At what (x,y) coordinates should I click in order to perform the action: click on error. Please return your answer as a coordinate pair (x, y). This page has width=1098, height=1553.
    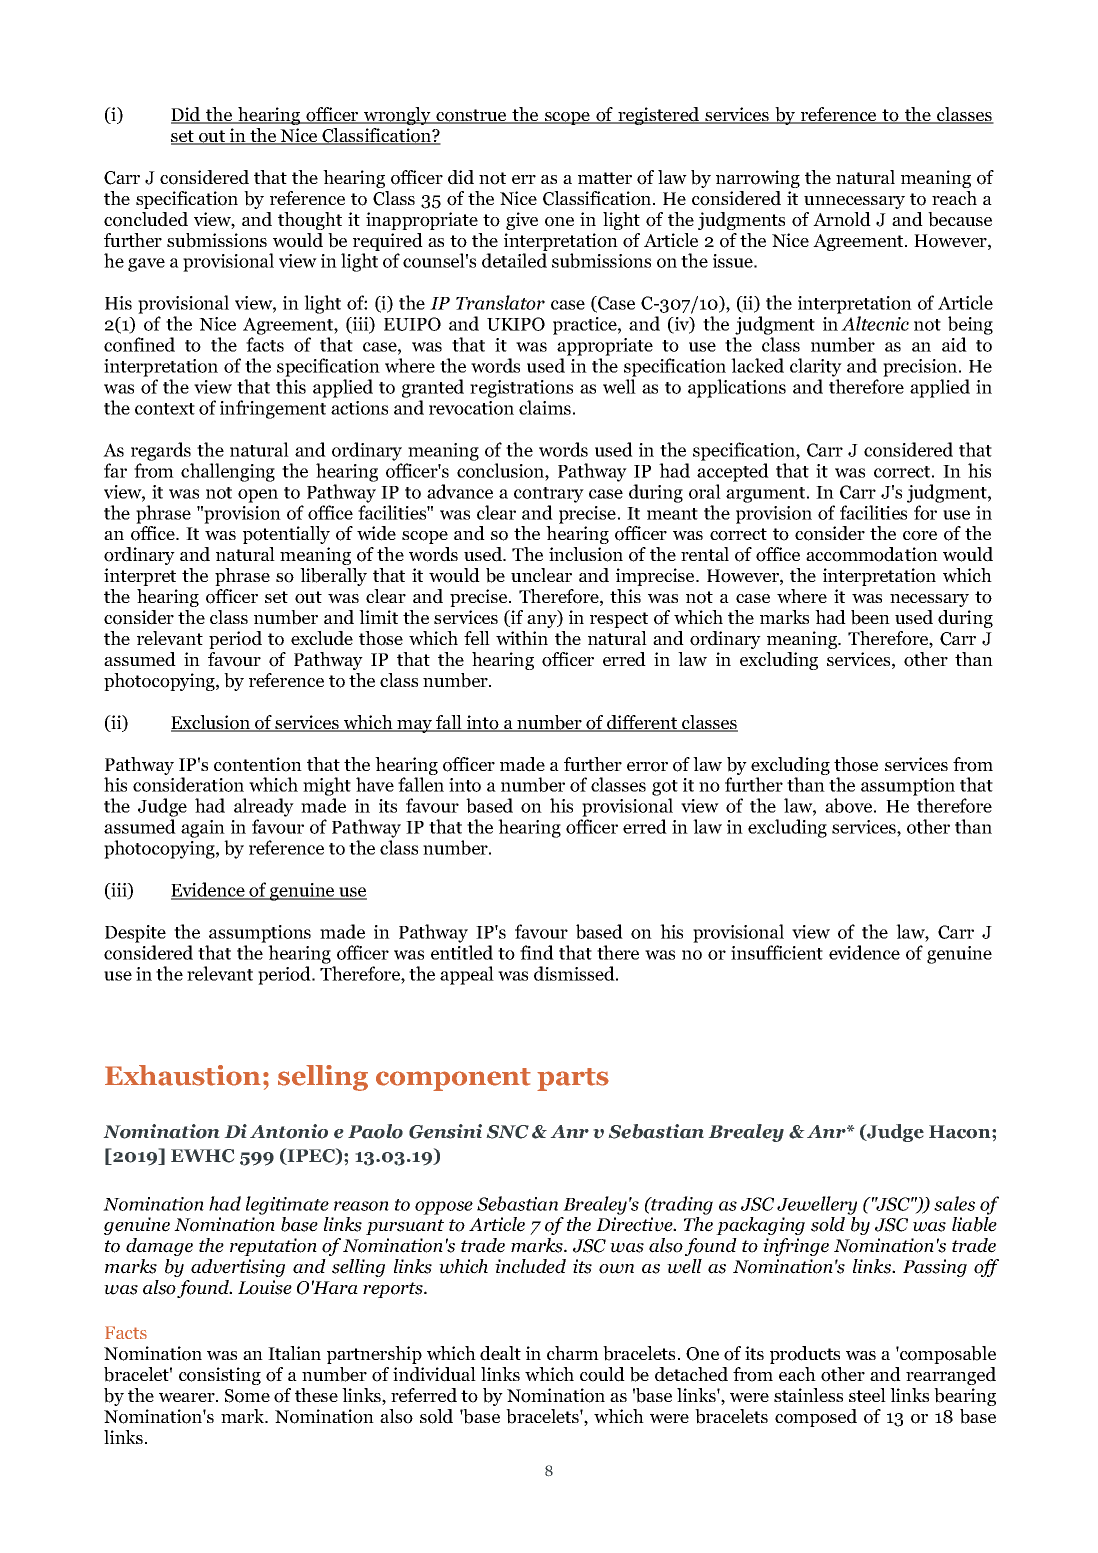
    Looking at the image, I should click on (647, 767).
